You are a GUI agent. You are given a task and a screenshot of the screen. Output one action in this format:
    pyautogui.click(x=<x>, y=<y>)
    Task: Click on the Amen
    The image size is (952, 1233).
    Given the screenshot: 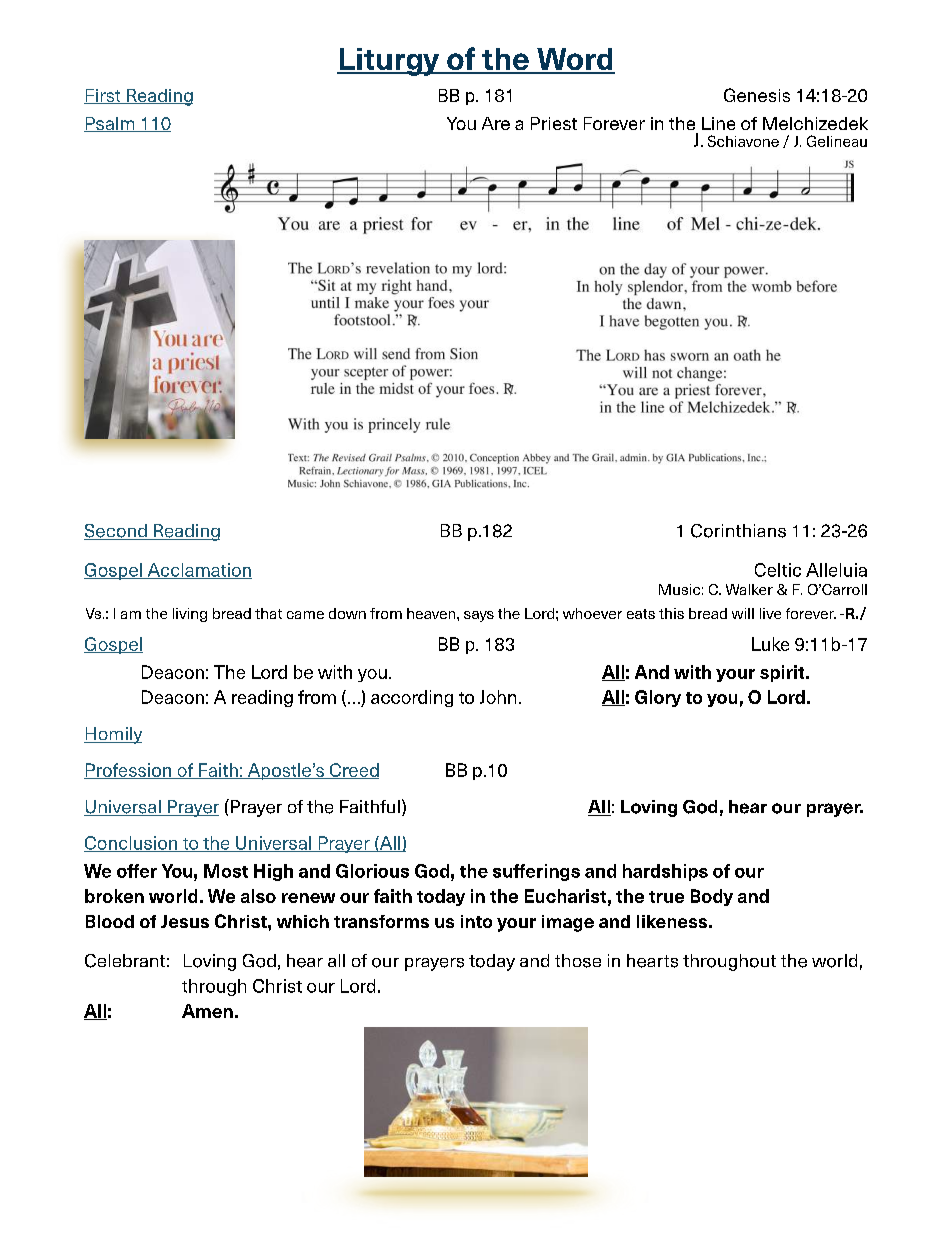 What is the action you would take?
    pyautogui.click(x=207, y=1011)
